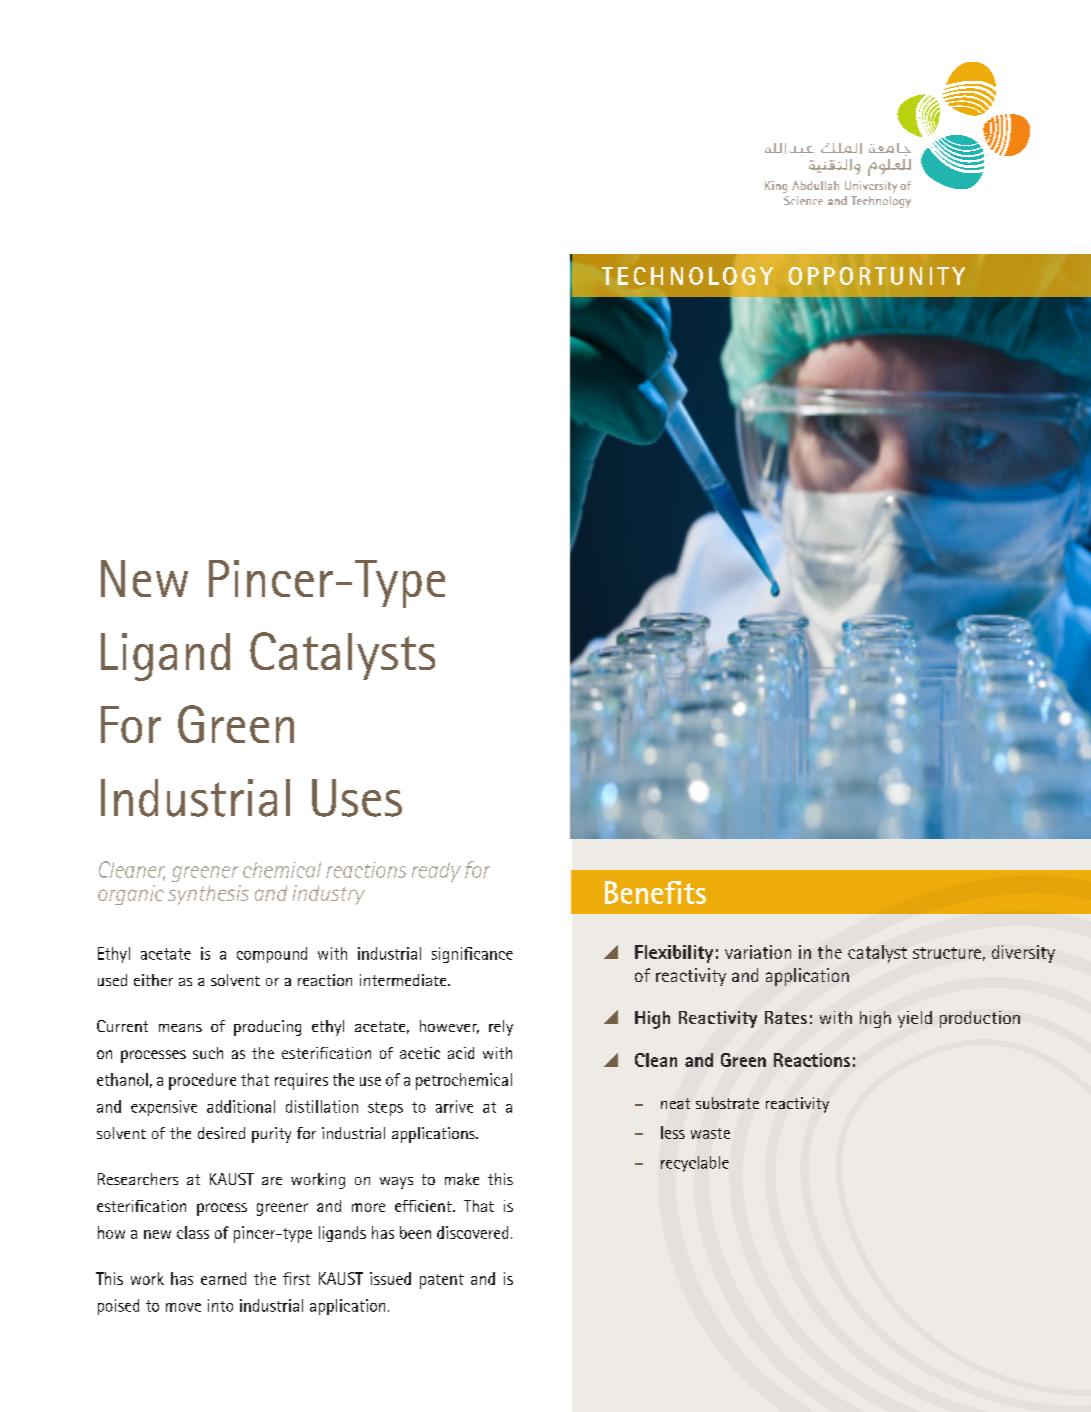 The height and width of the document is (1412, 1091). What do you see at coordinates (472, 1232) in the document?
I see `discovered` at bounding box center [472, 1232].
